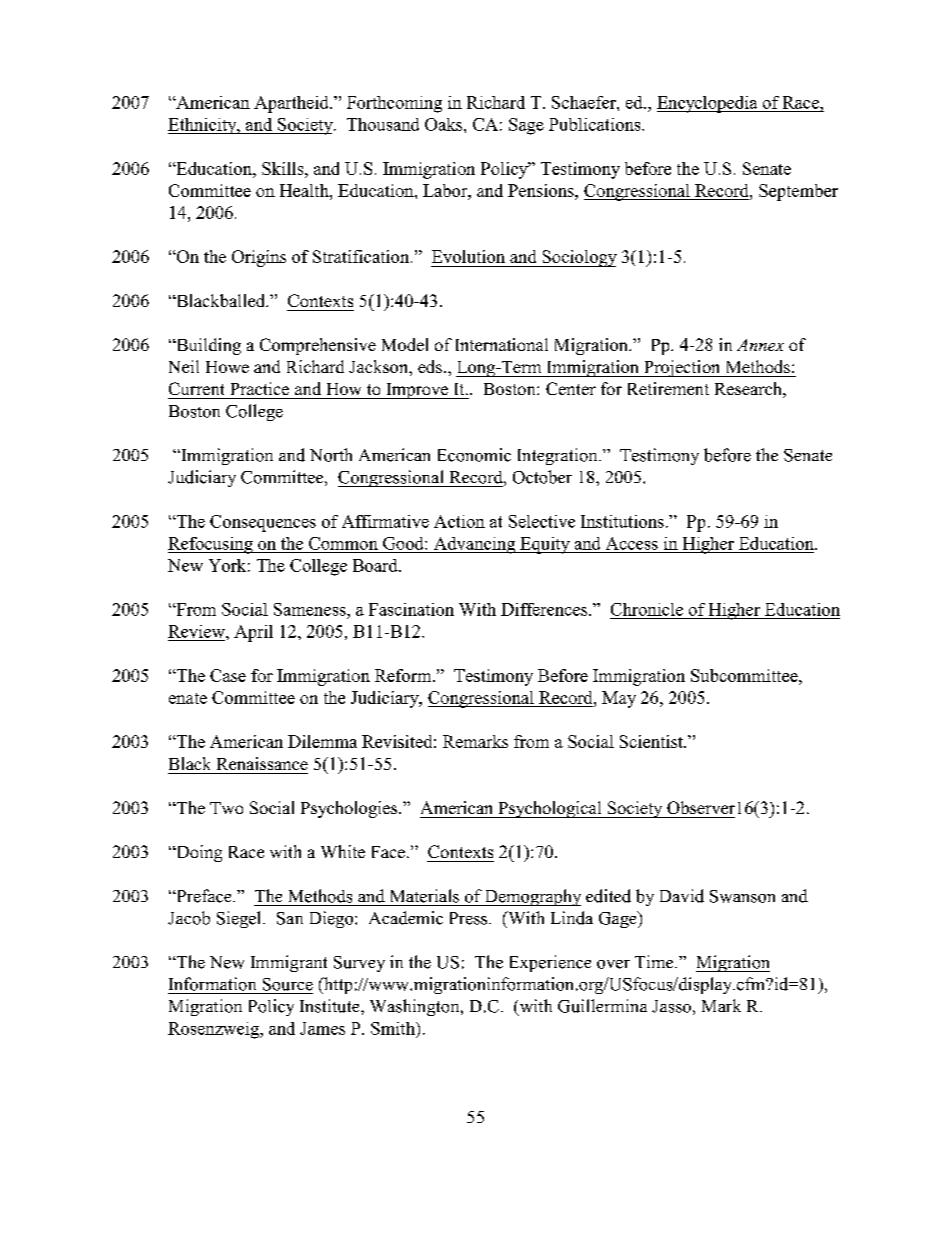 The image size is (952, 1233). What do you see at coordinates (288, 984) in the screenshot?
I see `Source` at bounding box center [288, 984].
